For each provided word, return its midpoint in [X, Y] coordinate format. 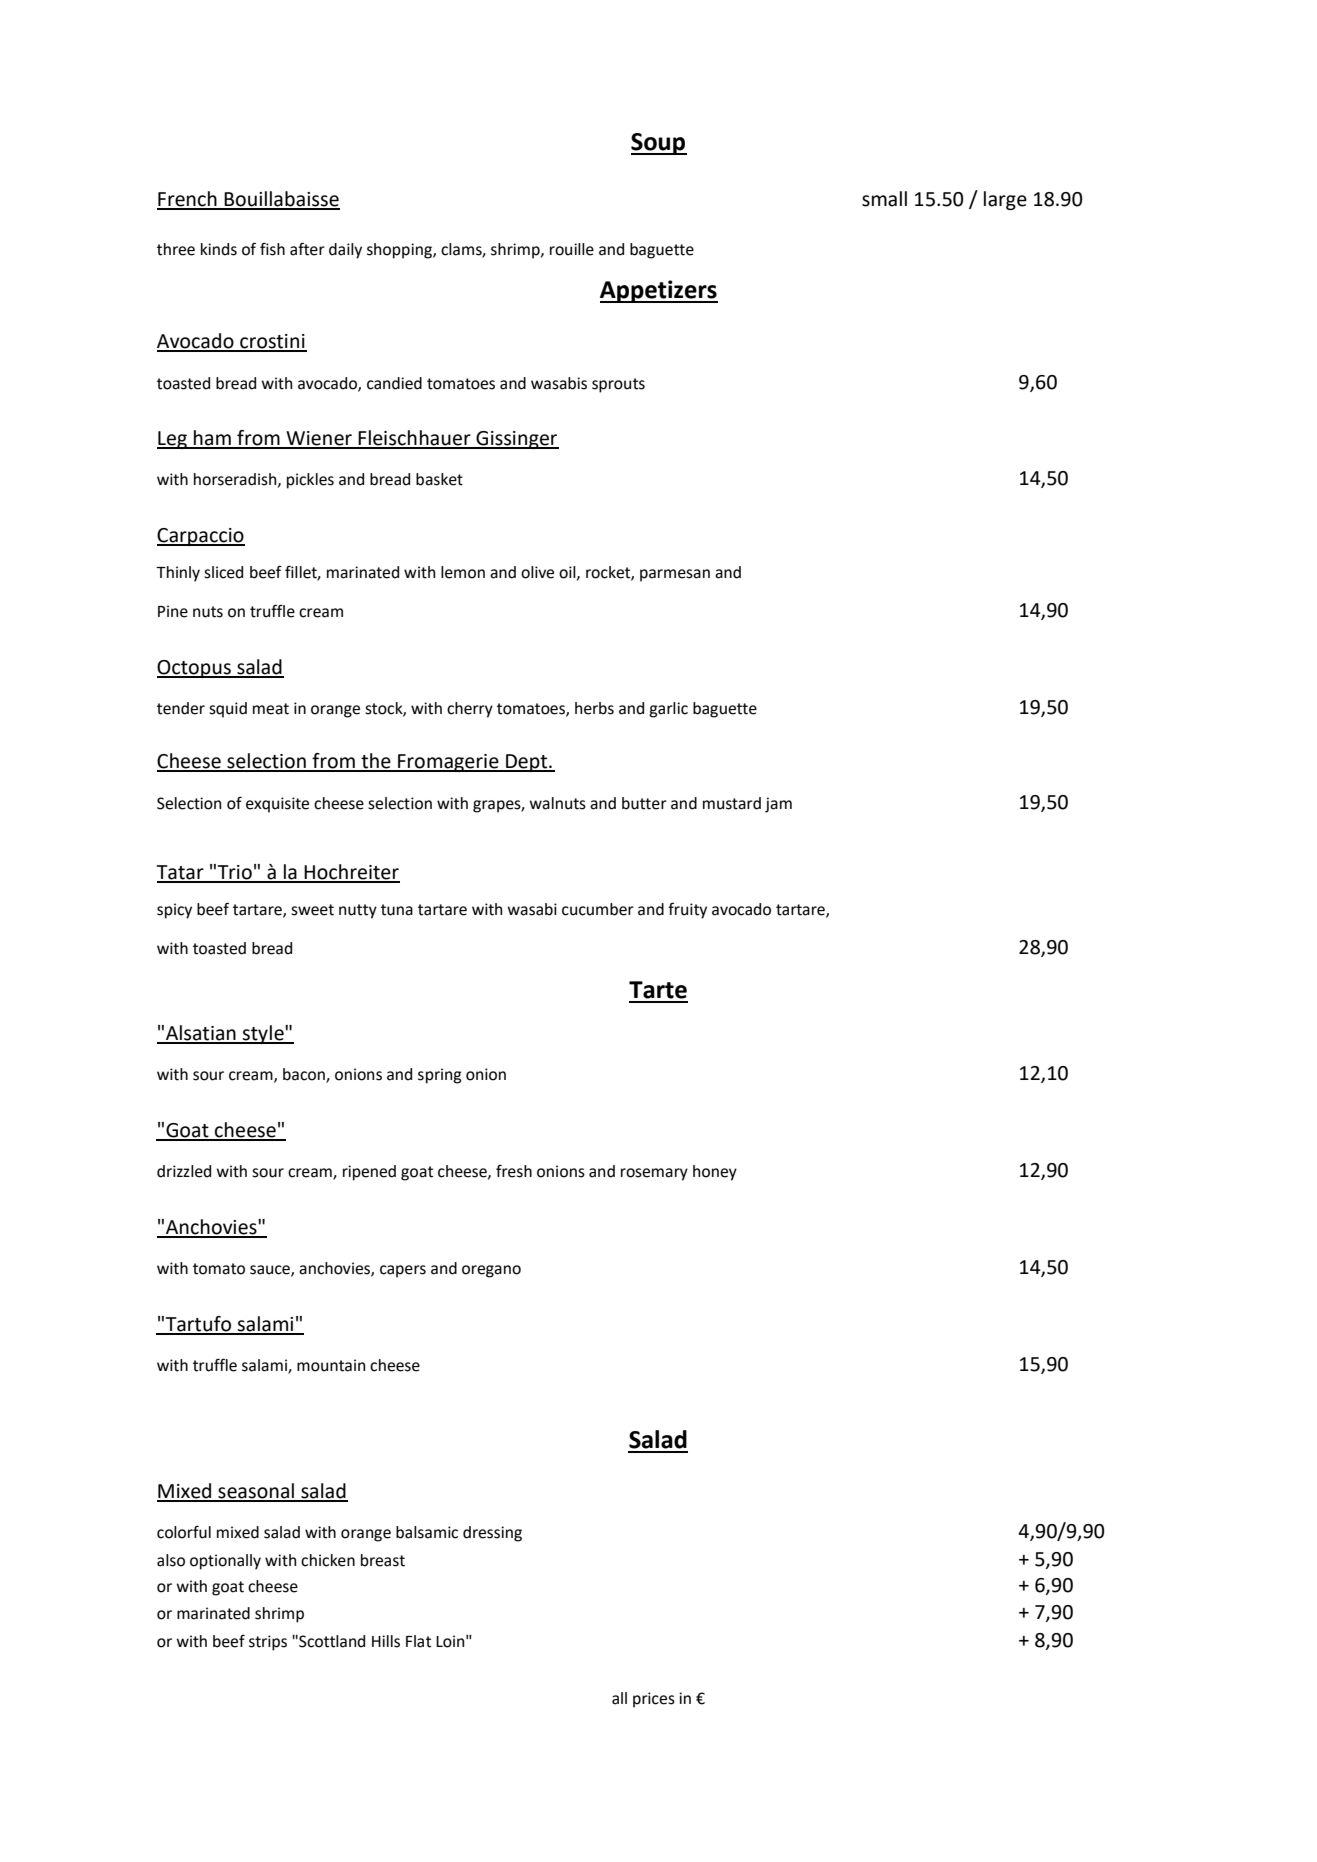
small [884, 199]
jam [778, 805]
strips [268, 1643]
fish [272, 249]
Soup [659, 144]
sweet [312, 910]
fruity [687, 910]
